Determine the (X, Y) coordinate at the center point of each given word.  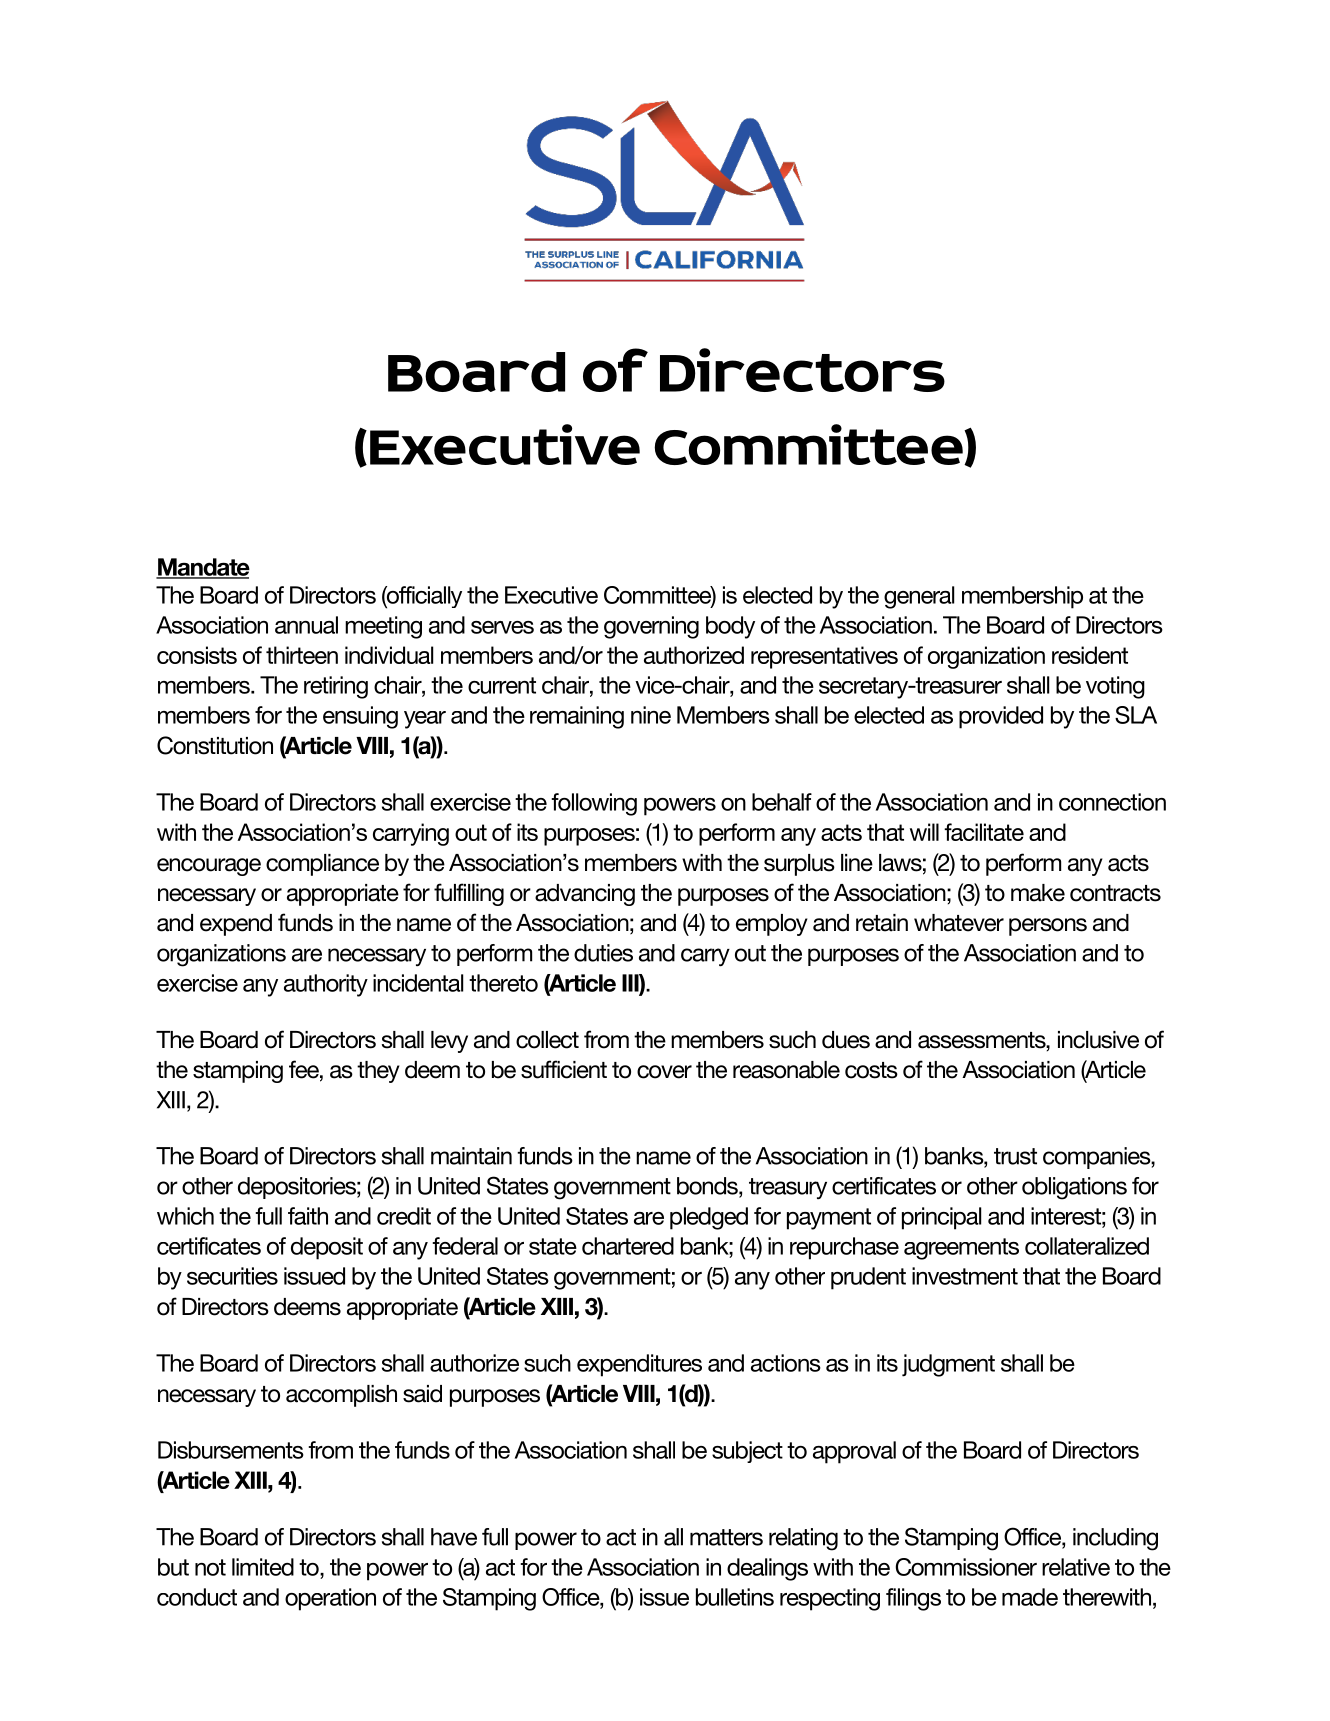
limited (263, 1567)
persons (1048, 927)
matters (726, 1537)
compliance (322, 865)
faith (308, 1216)
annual (306, 625)
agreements (961, 1249)
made (1030, 1597)
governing (651, 627)
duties (603, 953)
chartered (628, 1246)
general (919, 597)
